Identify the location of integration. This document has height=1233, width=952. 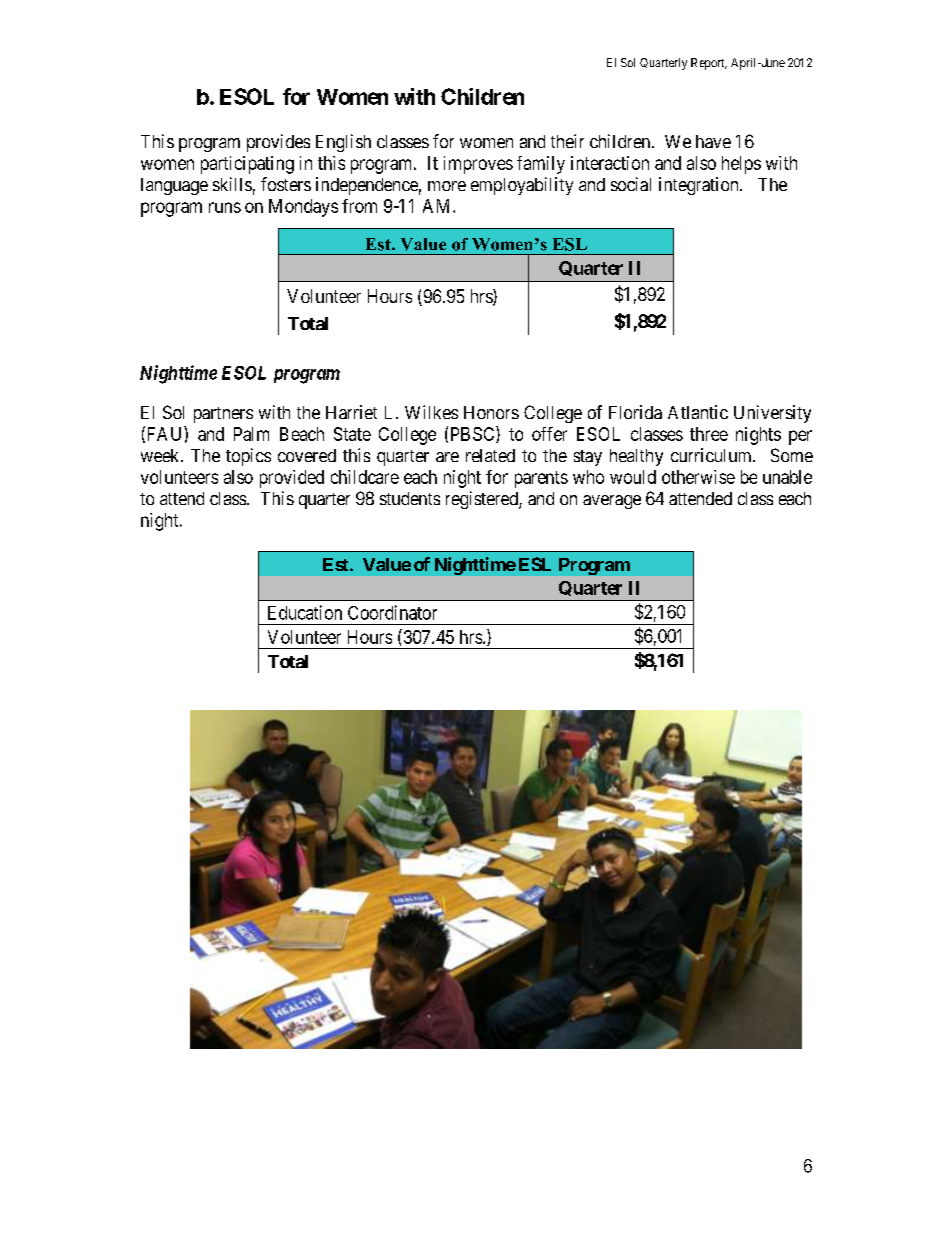
(700, 186).
